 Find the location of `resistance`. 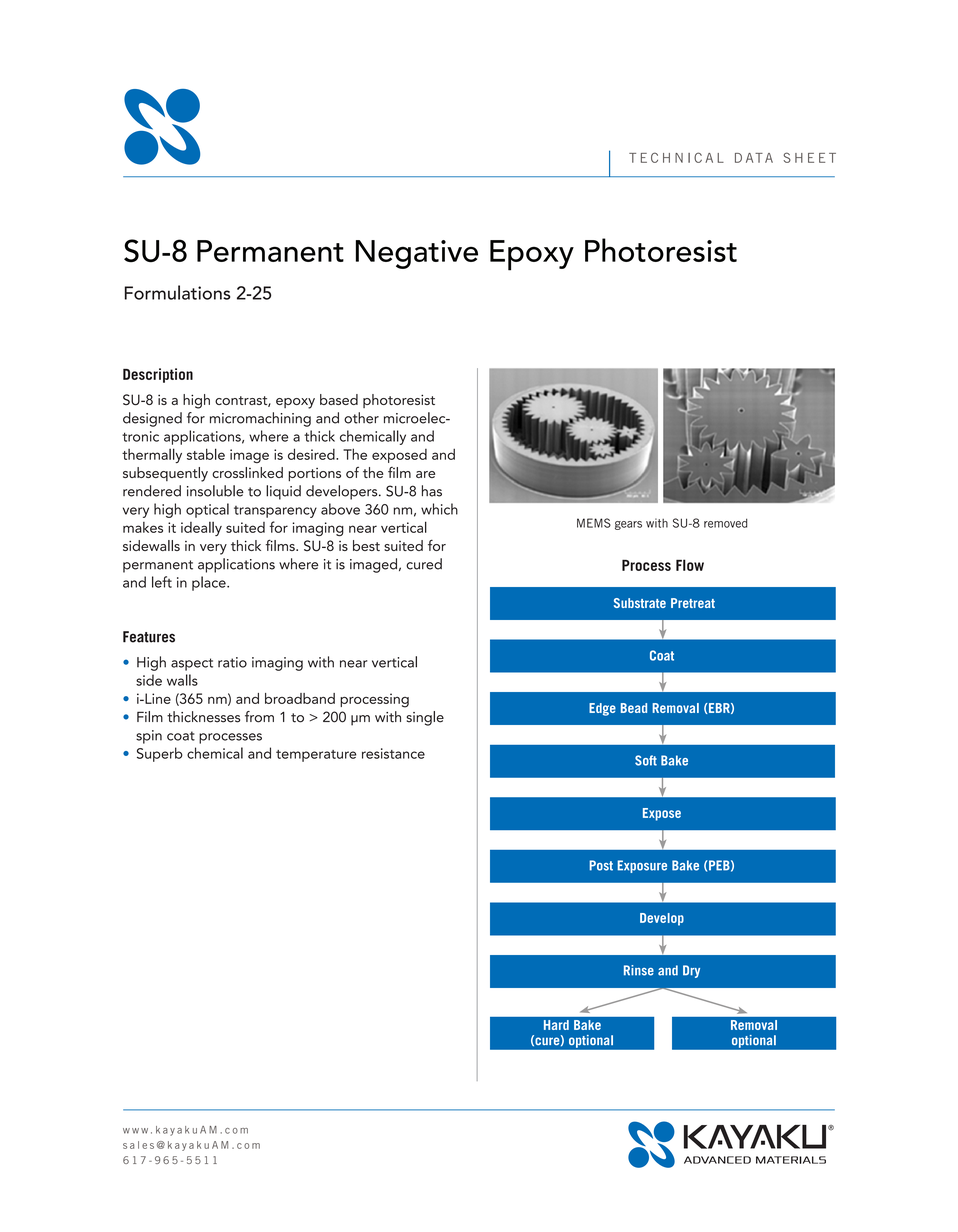

resistance is located at coordinates (393, 753).
